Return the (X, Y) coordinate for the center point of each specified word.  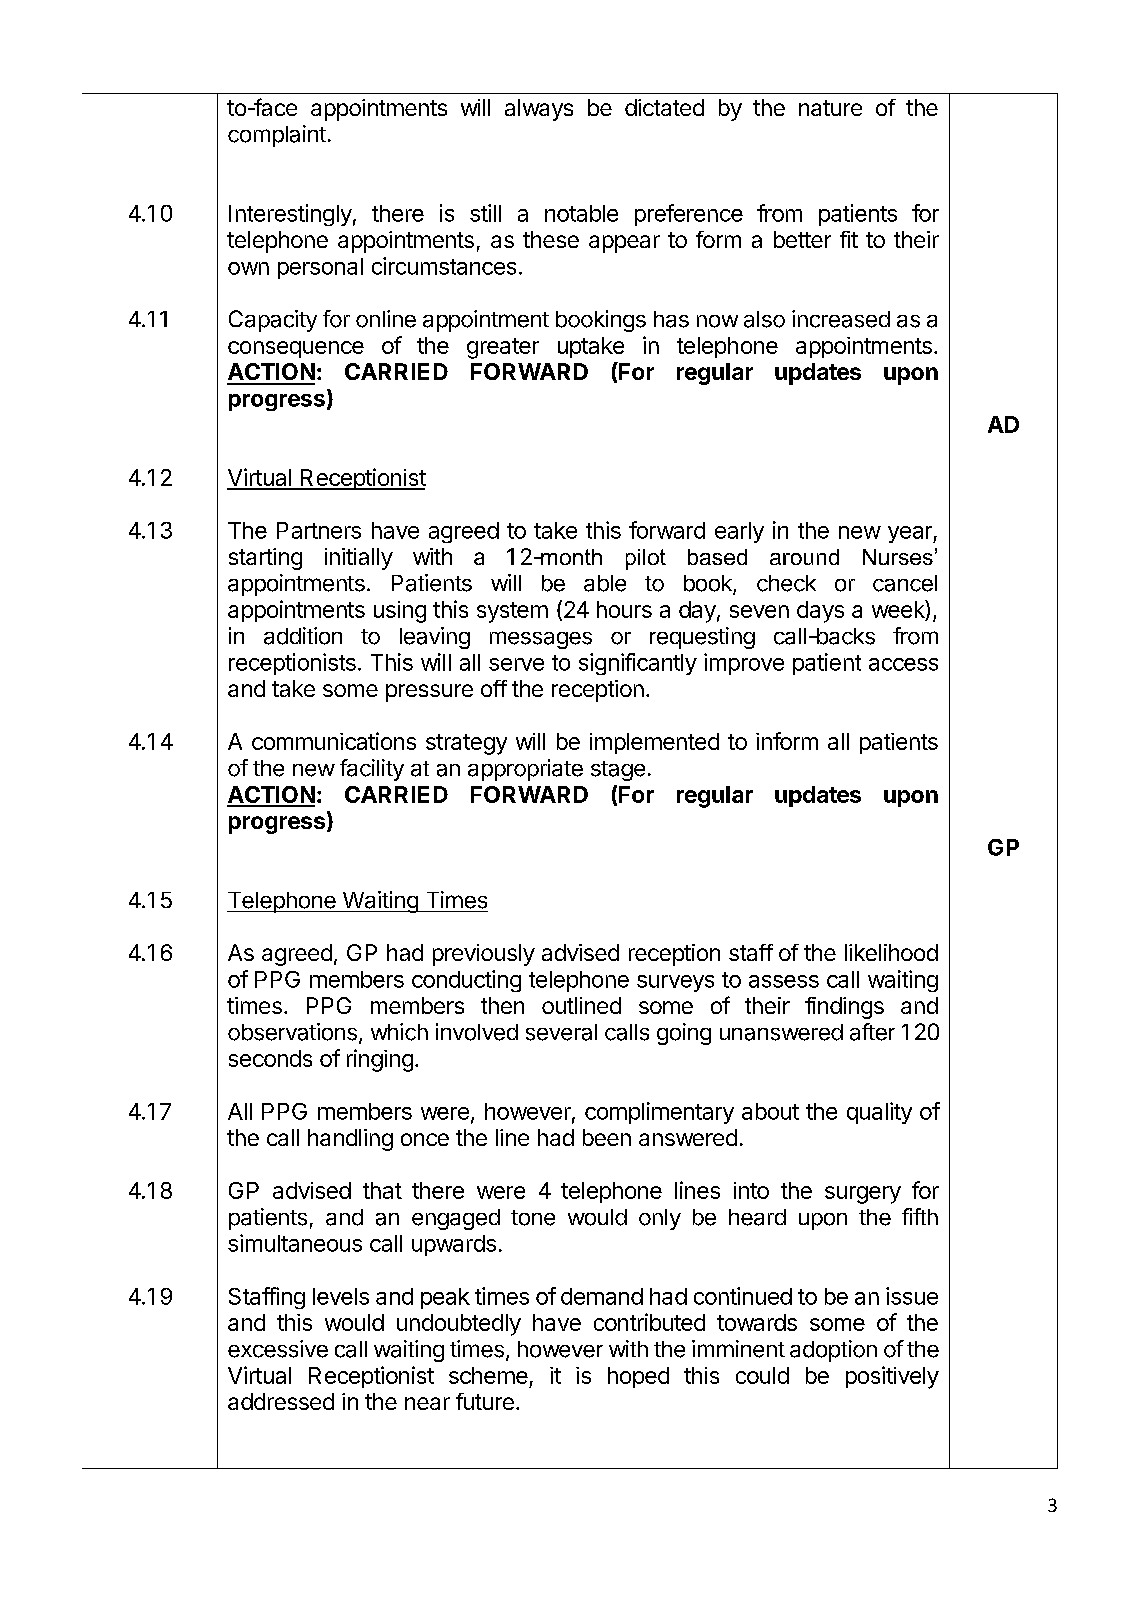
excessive (278, 1349)
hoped (638, 1377)
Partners (319, 530)
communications (334, 741)
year (911, 534)
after (872, 1032)
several (561, 1032)
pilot (646, 559)
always (539, 110)
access (903, 664)
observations (292, 1032)
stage (618, 771)
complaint (277, 136)
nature (830, 108)
